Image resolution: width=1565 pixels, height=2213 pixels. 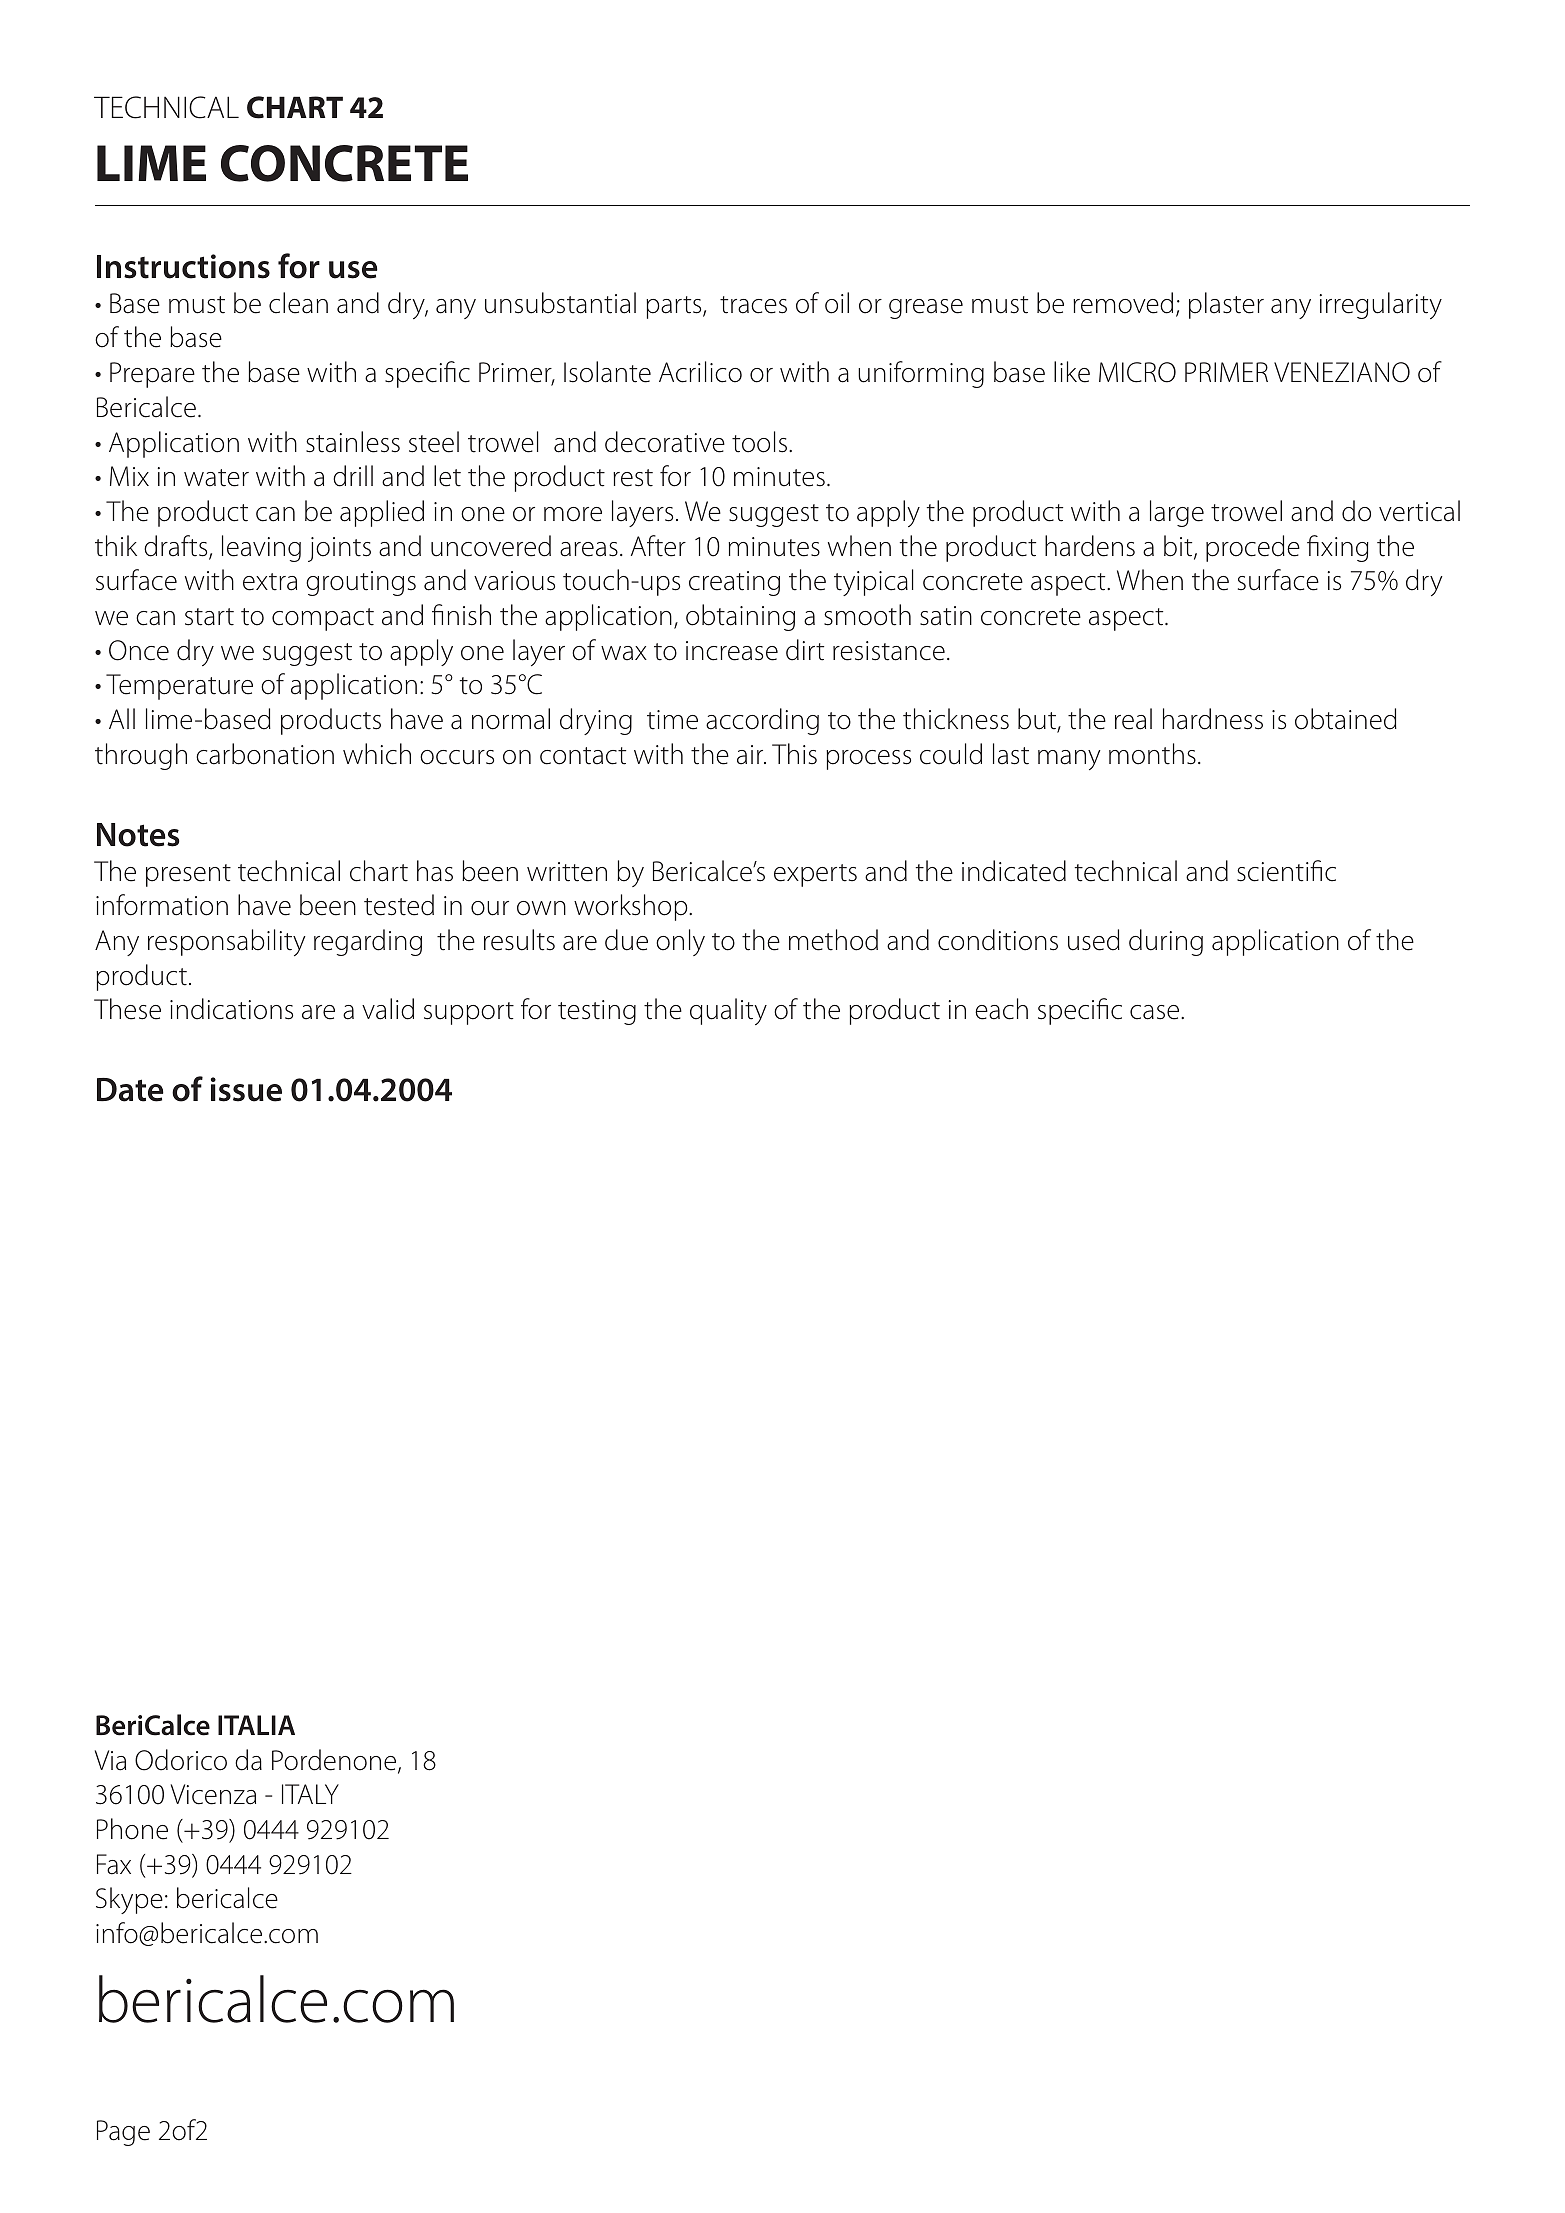 What do you see at coordinates (129, 1900) in the screenshot?
I see `Skype` at bounding box center [129, 1900].
